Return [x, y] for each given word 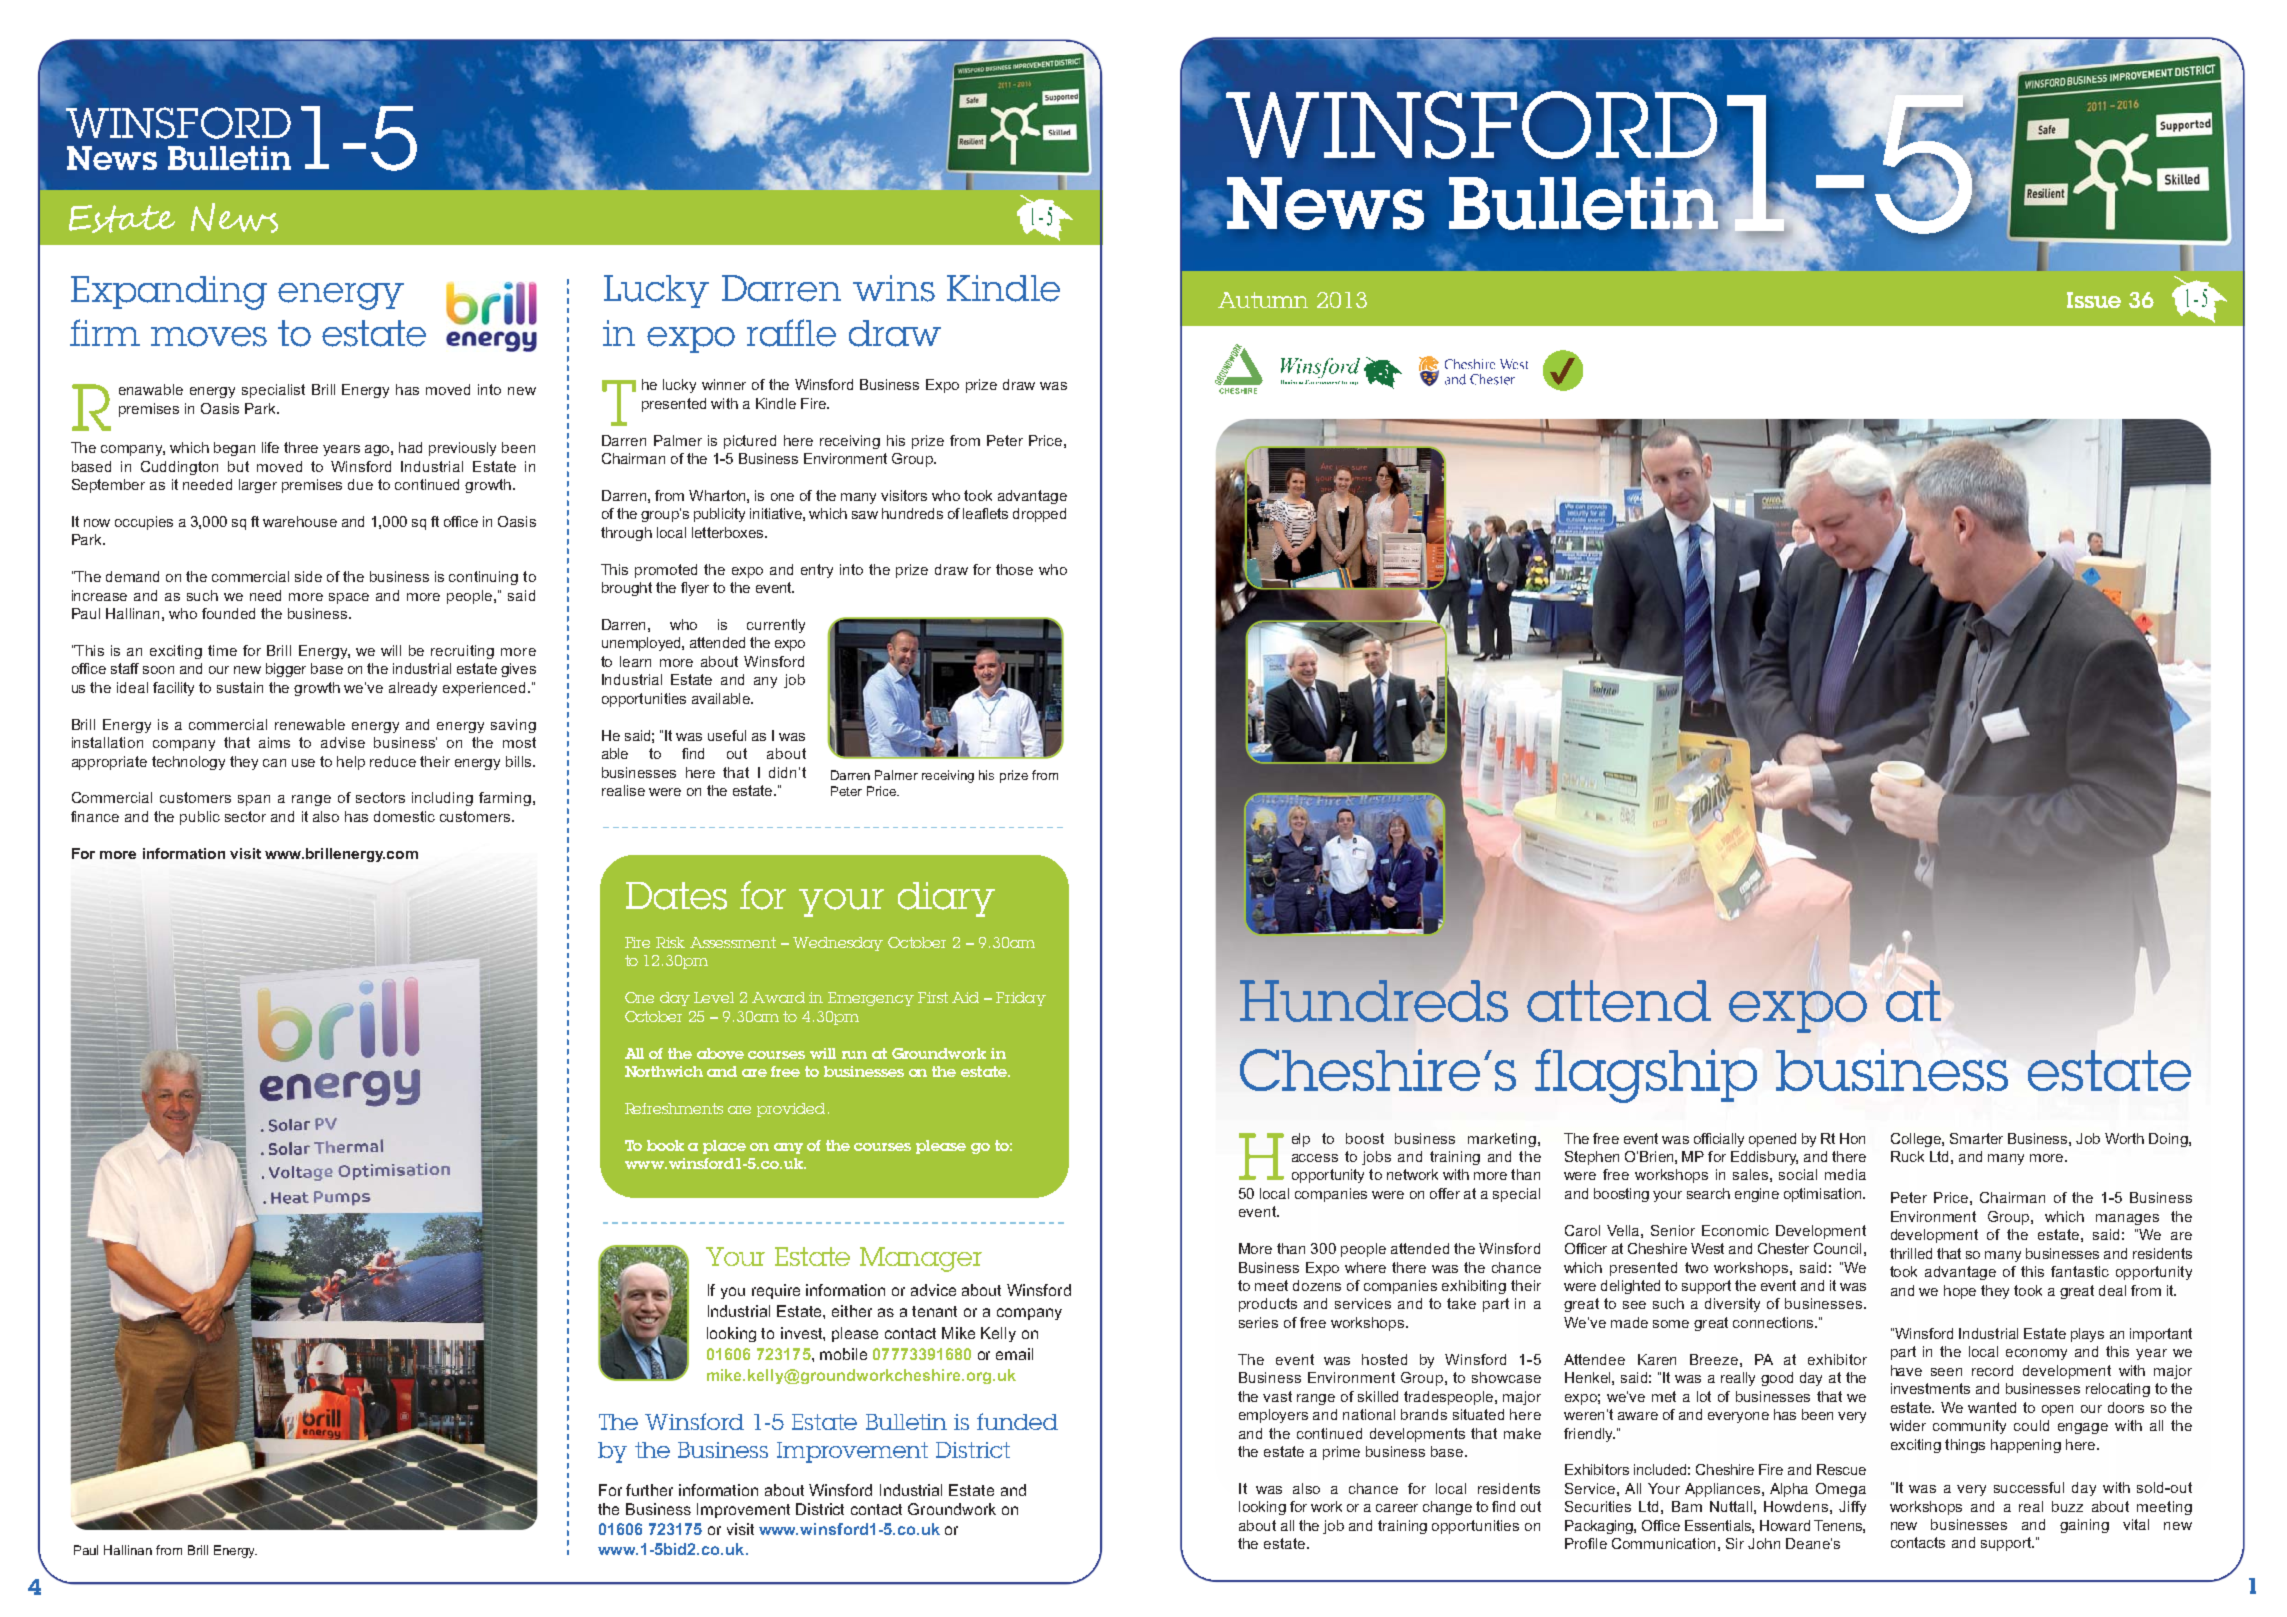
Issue [2094, 300]
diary [946, 899]
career [1397, 1508]
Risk [670, 942]
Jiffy [1852, 1508]
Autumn [1263, 300]
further [649, 1490]
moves [209, 337]
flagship [1646, 1076]
